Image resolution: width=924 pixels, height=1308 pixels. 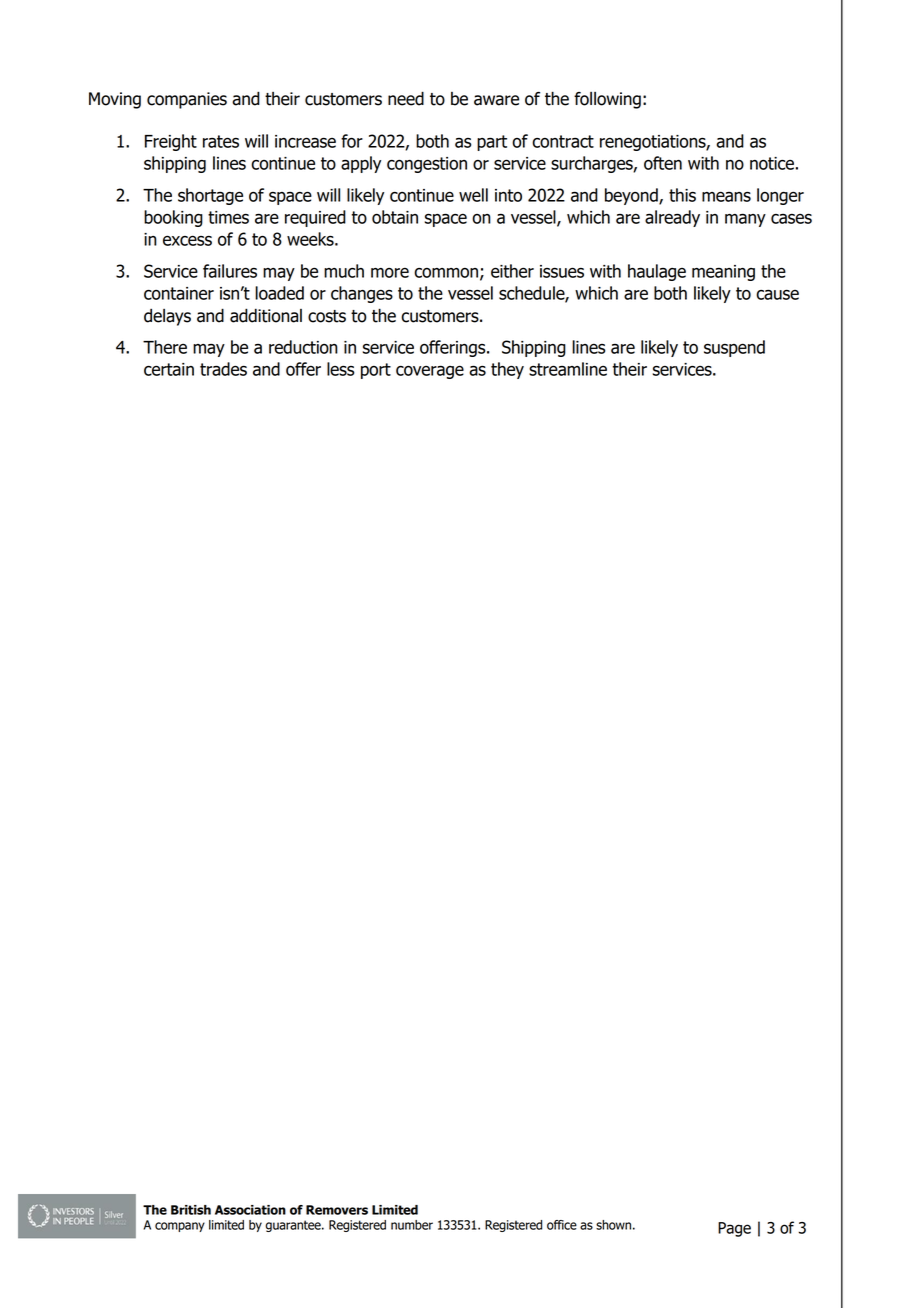 What do you see at coordinates (734, 1229) in the screenshot?
I see `Page` at bounding box center [734, 1229].
